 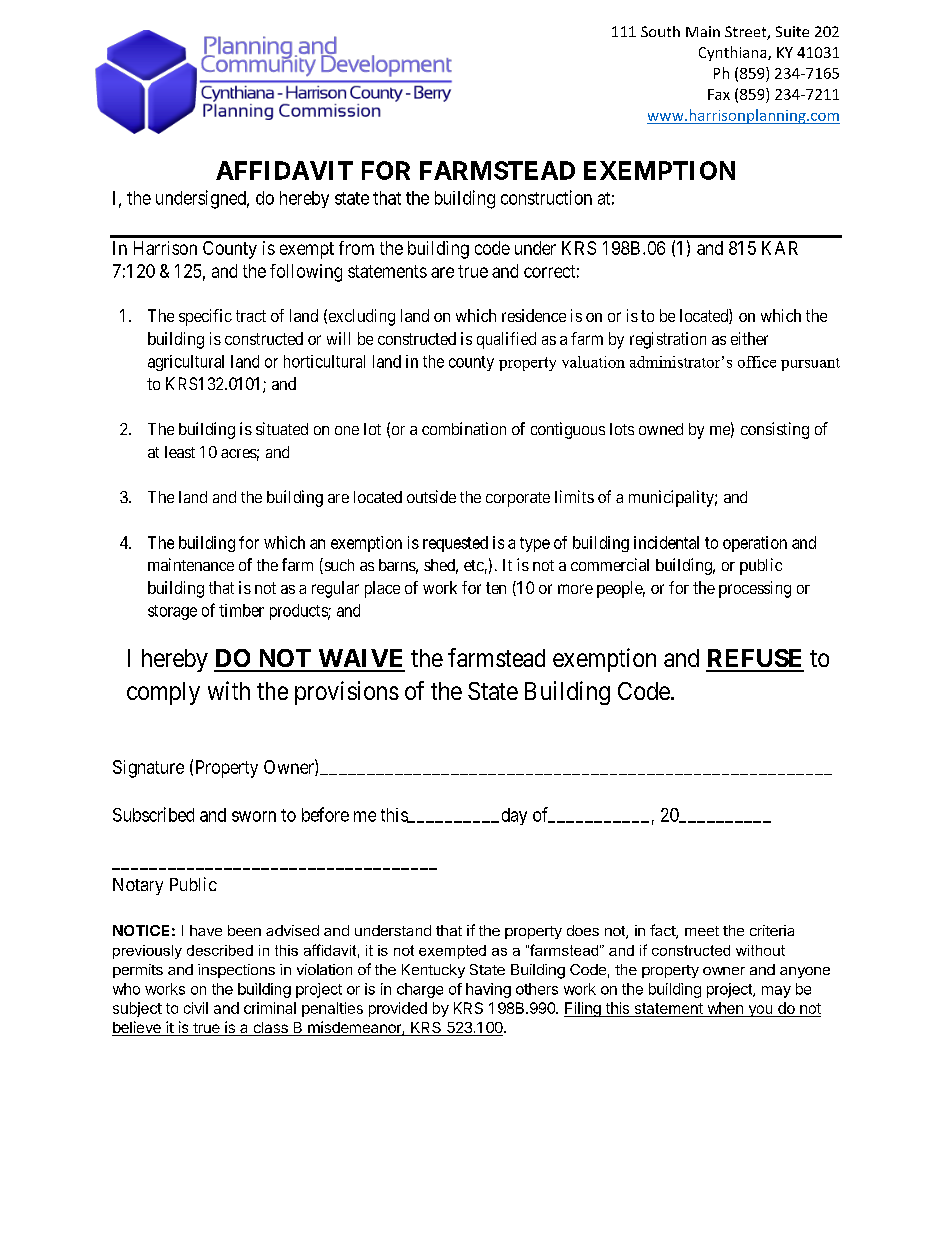 What do you see at coordinates (196, 1008) in the screenshot?
I see `civil` at bounding box center [196, 1008].
